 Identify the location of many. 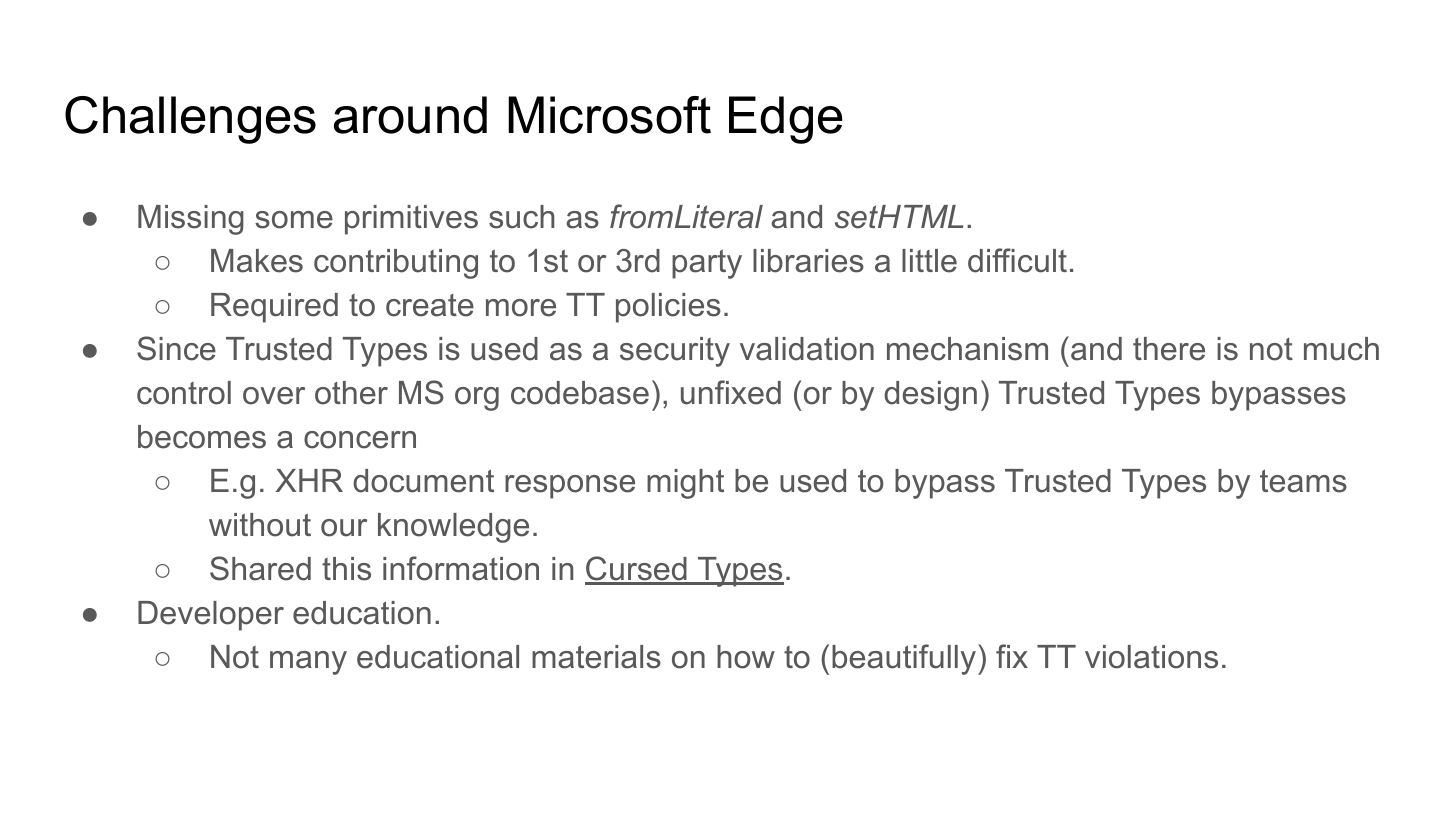
(308, 663).
